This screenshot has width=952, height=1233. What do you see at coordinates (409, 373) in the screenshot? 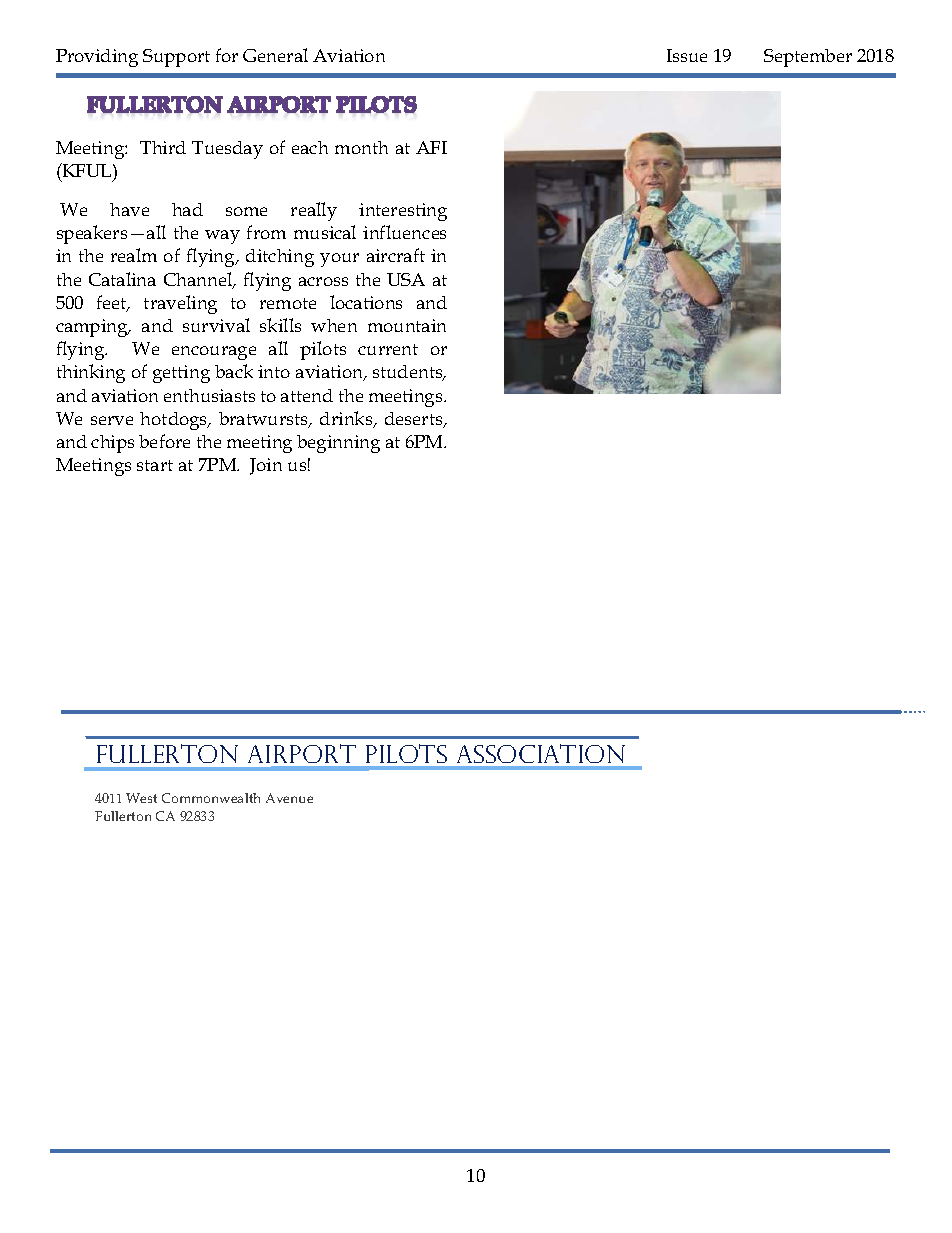
I see `students` at bounding box center [409, 373].
